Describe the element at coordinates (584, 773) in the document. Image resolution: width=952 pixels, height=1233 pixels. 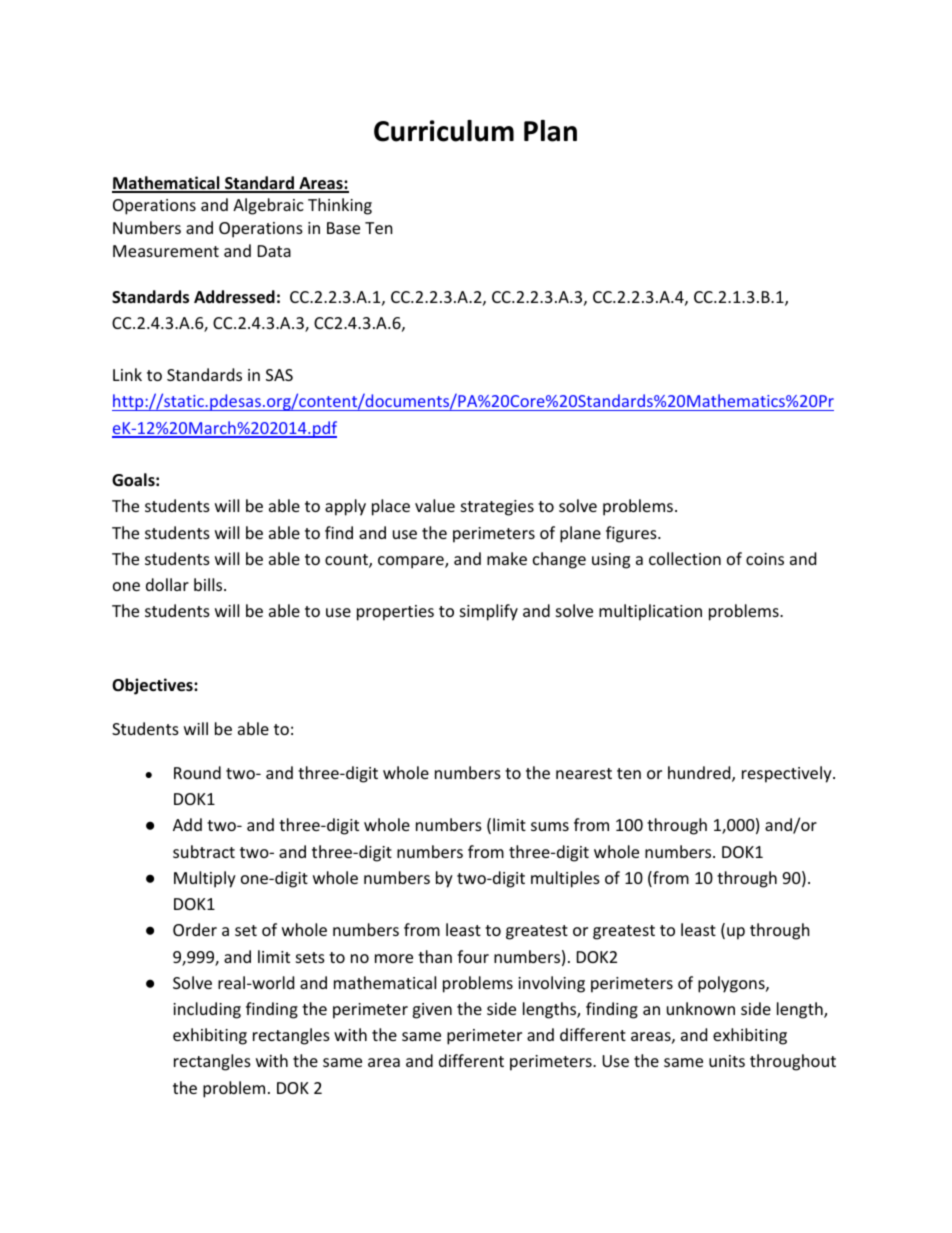
I see `nearest` at that location.
